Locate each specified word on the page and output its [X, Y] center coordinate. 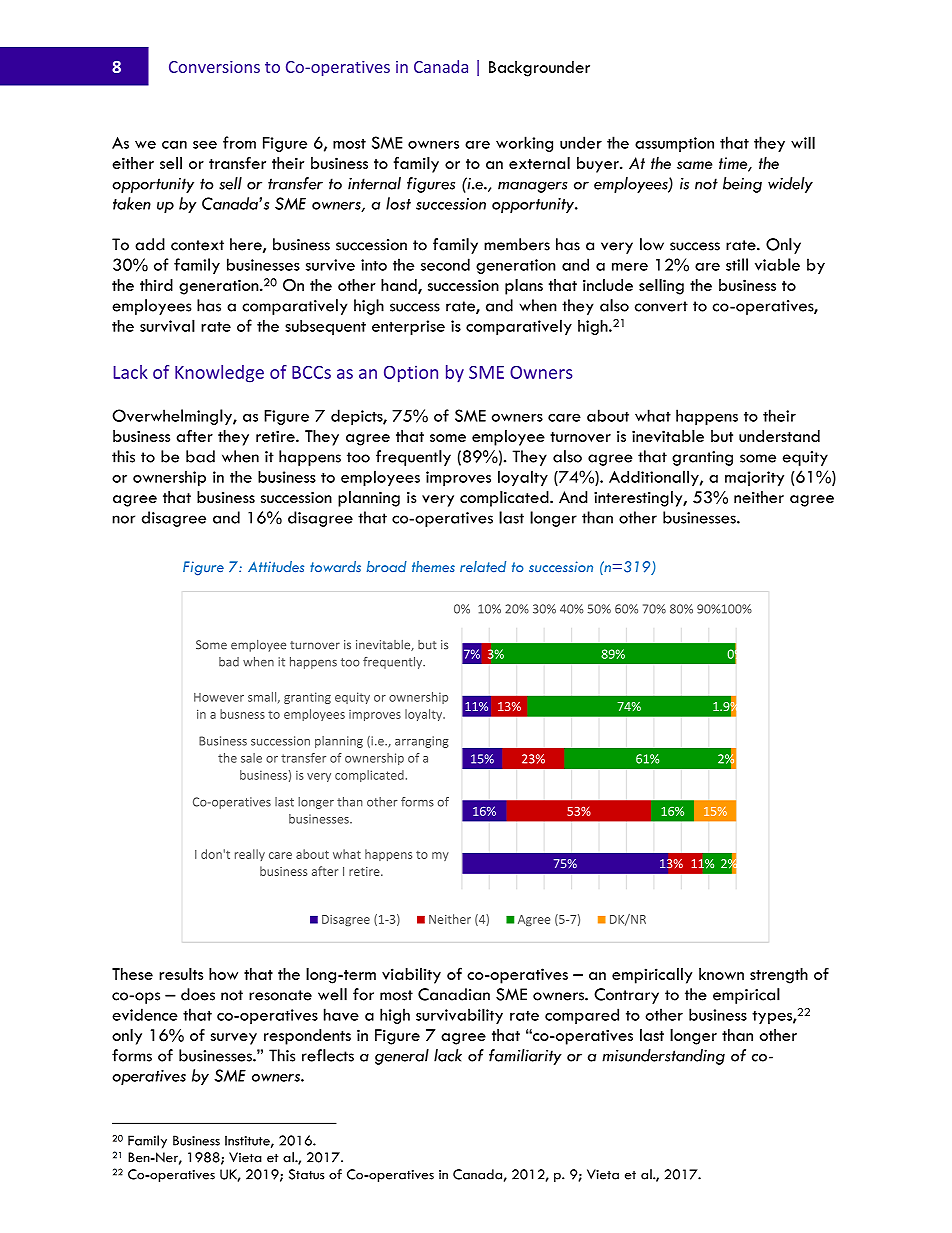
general [402, 1057]
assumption [674, 144]
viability [411, 976]
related [483, 566]
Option [411, 374]
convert [661, 306]
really [250, 855]
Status [307, 1174]
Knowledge [219, 374]
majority [754, 478]
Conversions [214, 67]
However [219, 697]
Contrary [626, 996]
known [721, 974]
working [524, 144]
